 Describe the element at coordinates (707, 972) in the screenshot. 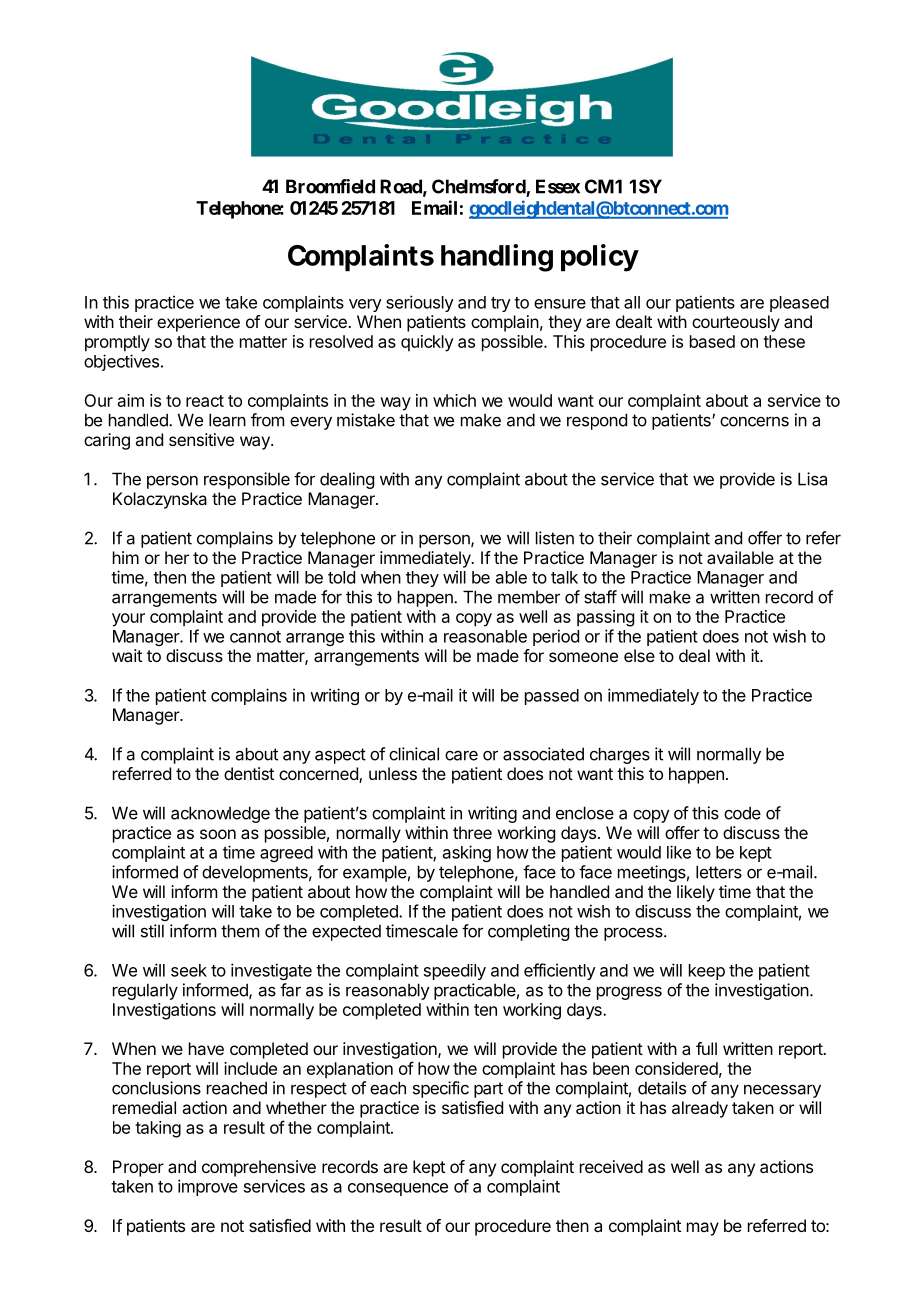

I see `keep` at that location.
